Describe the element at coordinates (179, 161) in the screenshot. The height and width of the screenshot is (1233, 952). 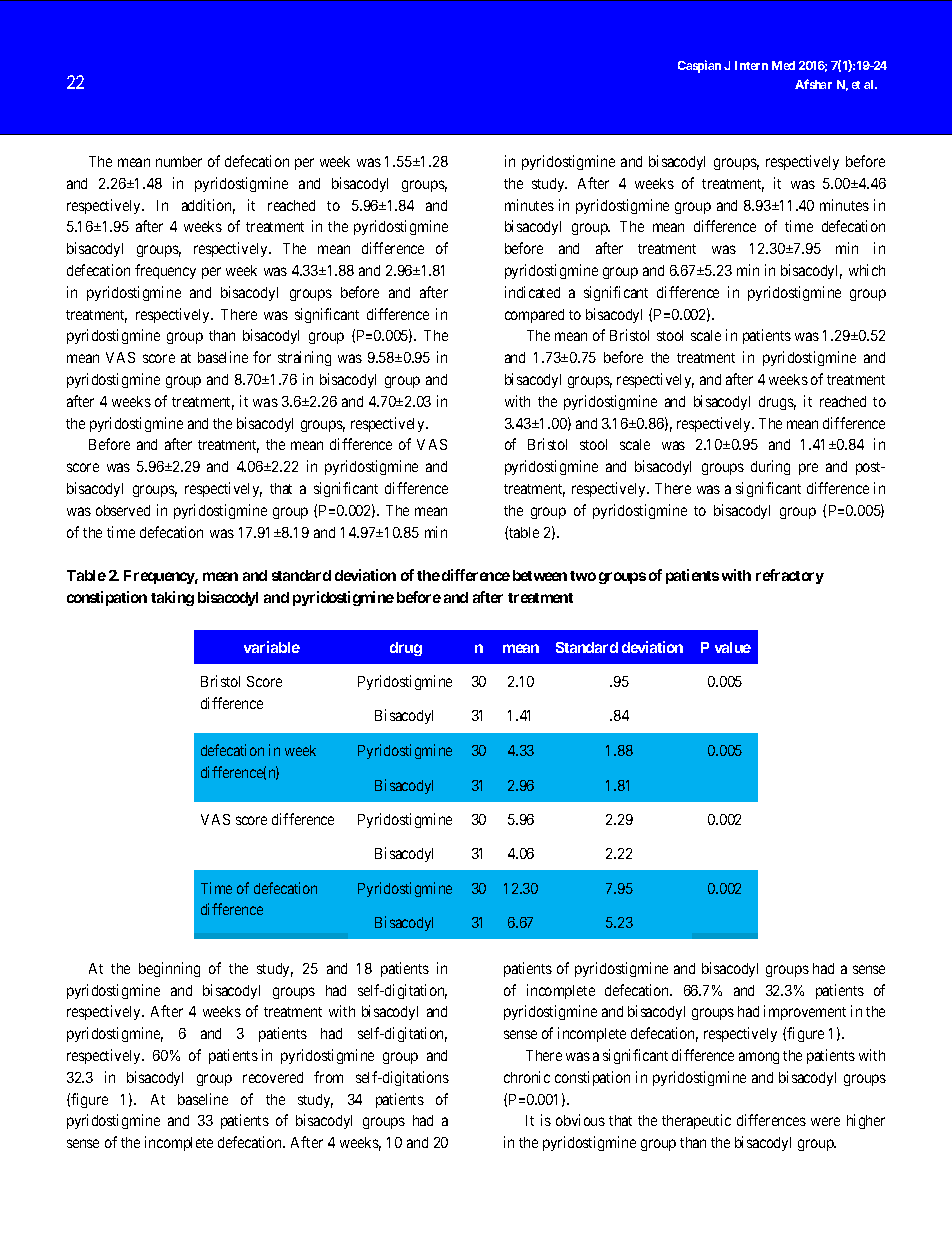
I see `number` at that location.
